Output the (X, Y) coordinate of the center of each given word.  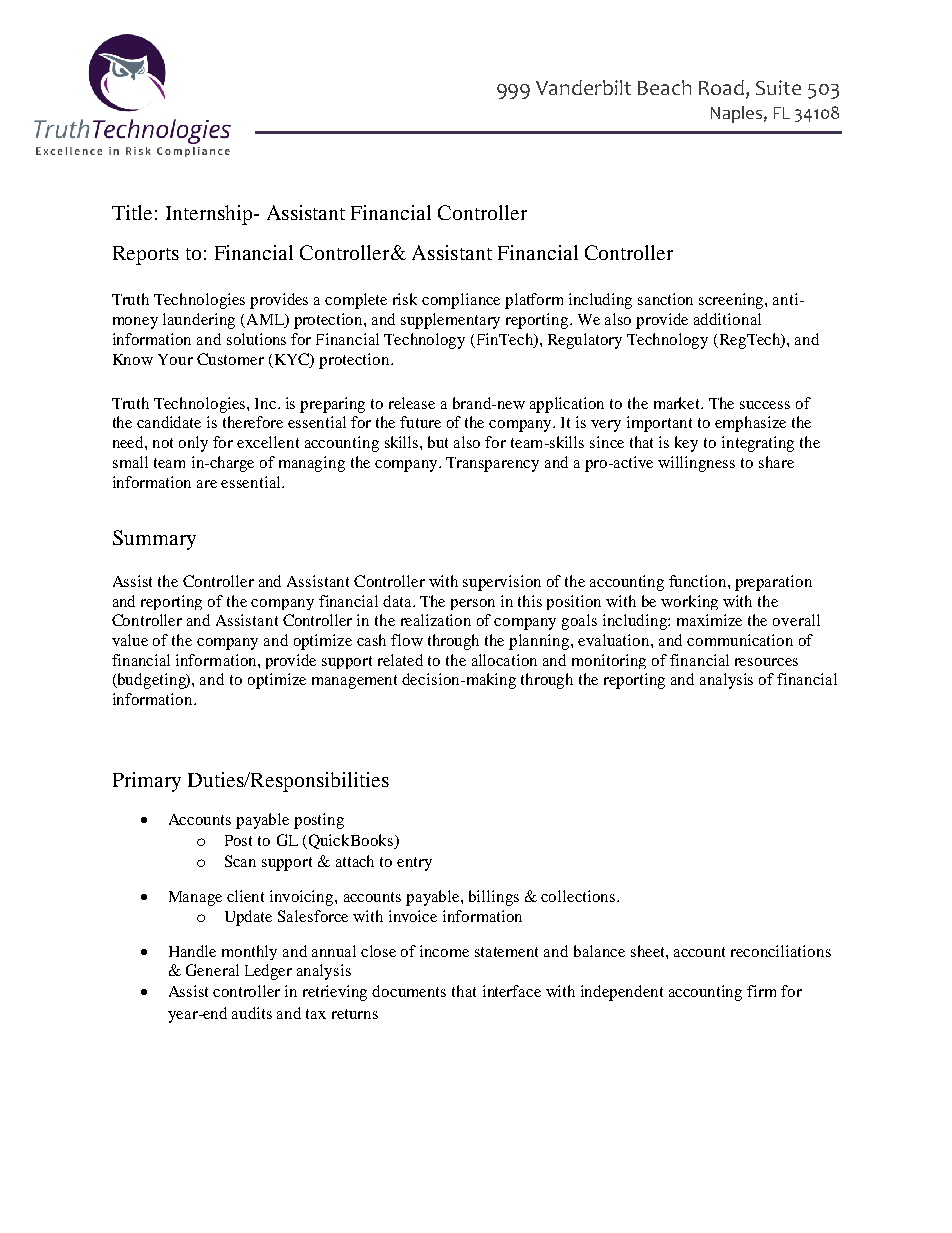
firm (761, 991)
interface (512, 991)
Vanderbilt (583, 87)
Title (132, 212)
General (212, 970)
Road (721, 87)
